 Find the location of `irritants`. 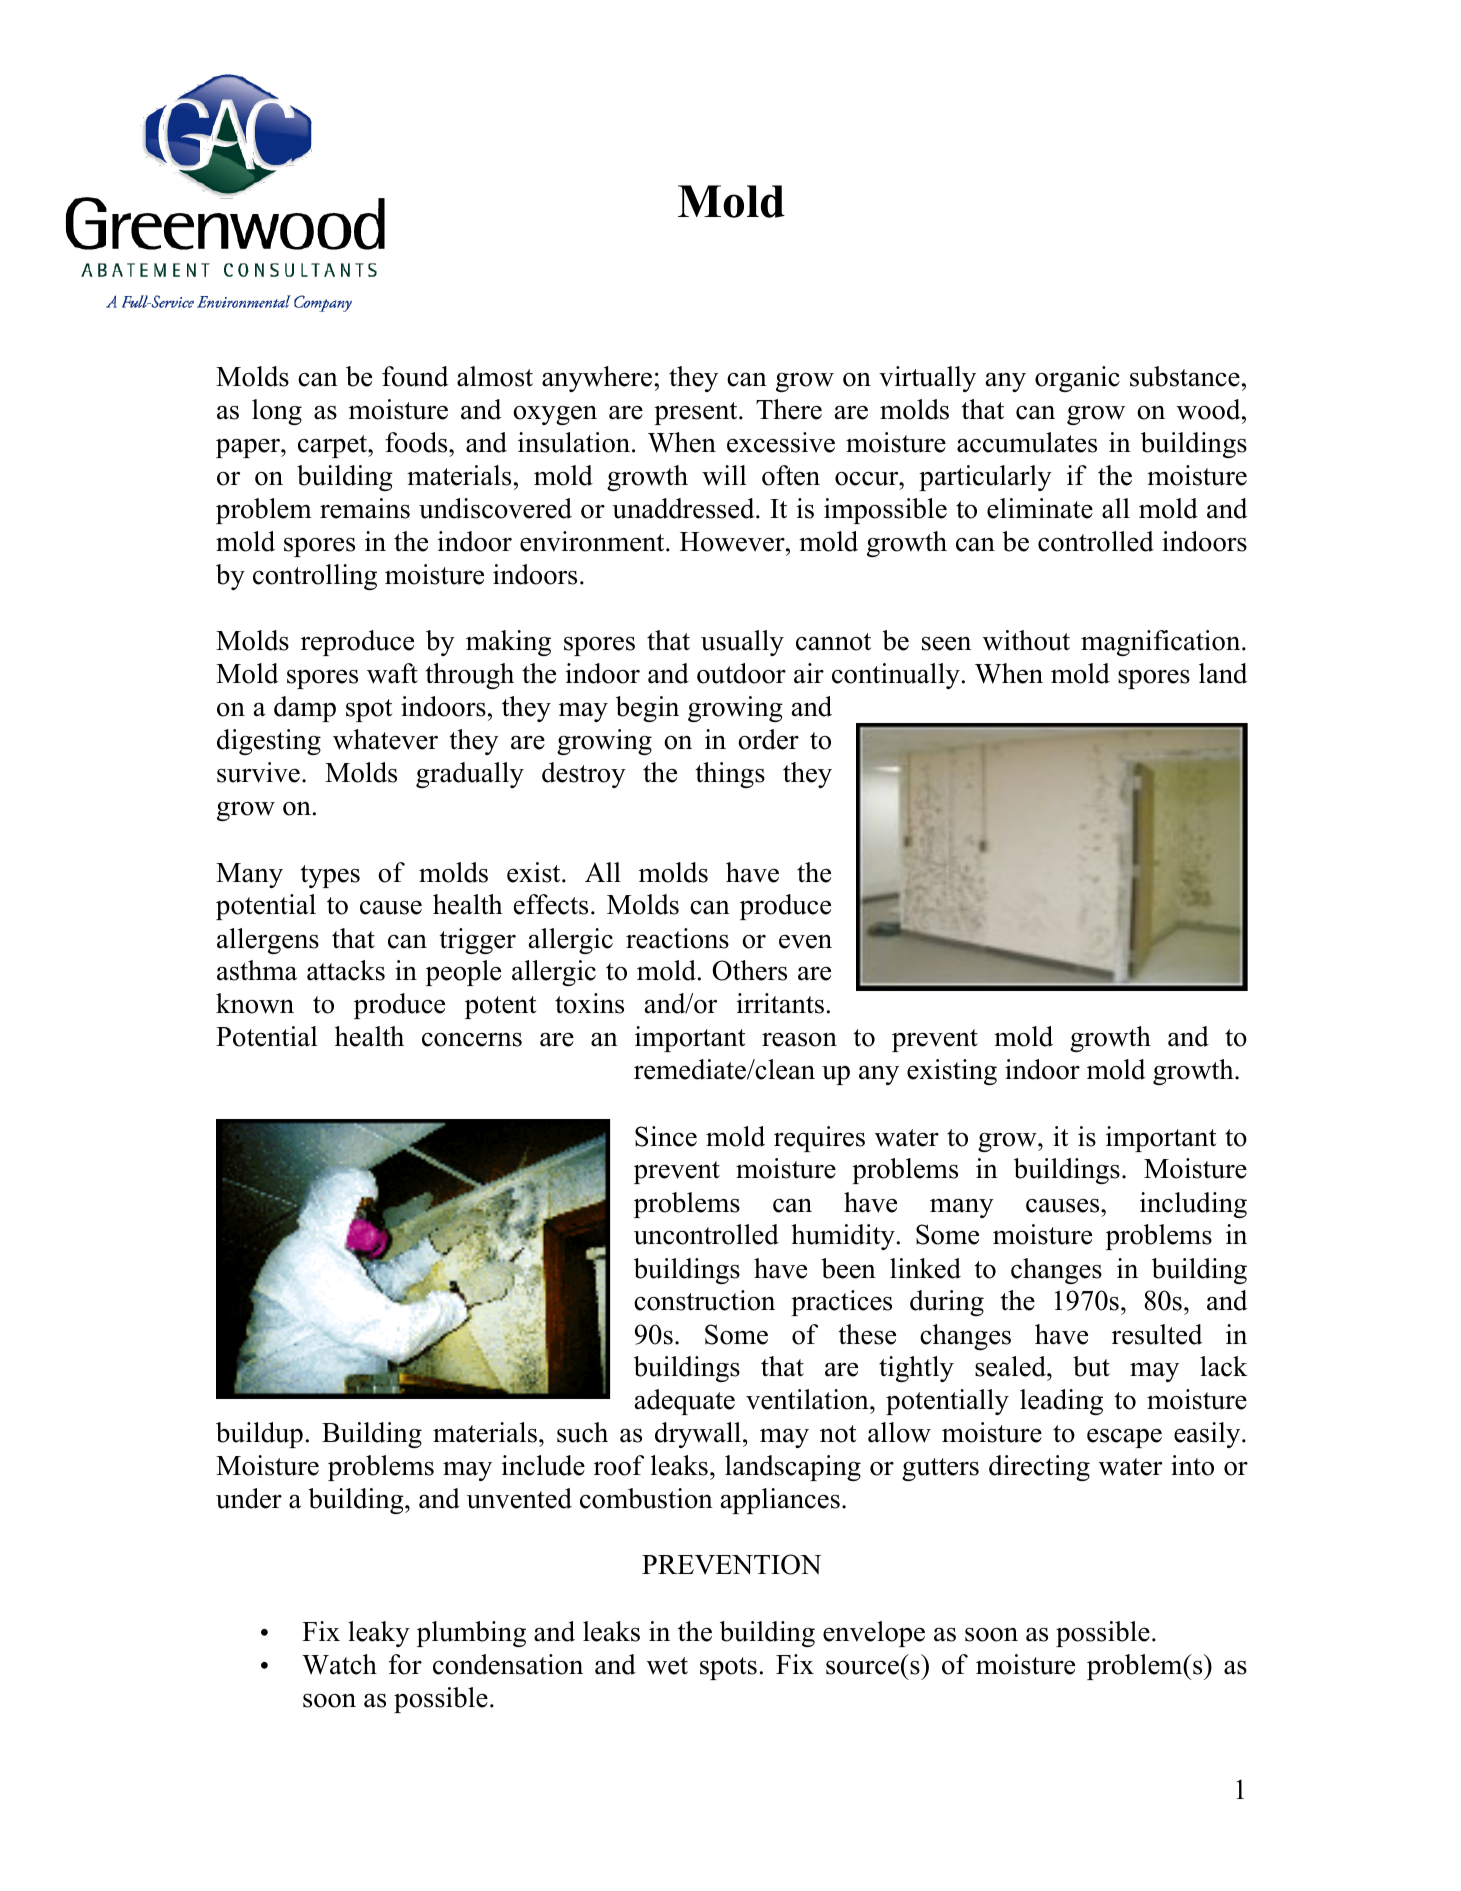

irritants is located at coordinates (780, 1003).
